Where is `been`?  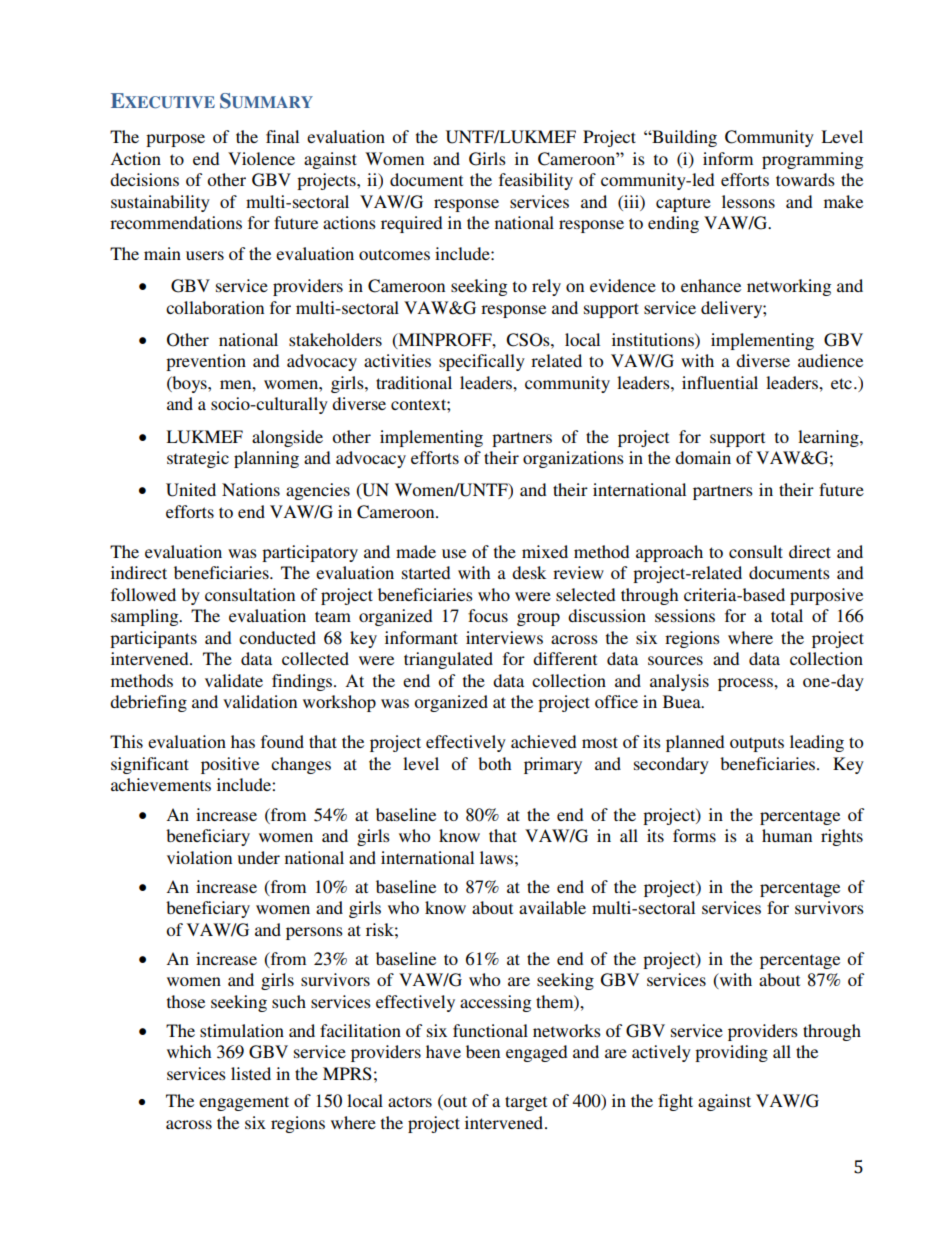
been is located at coordinates (483, 1051).
